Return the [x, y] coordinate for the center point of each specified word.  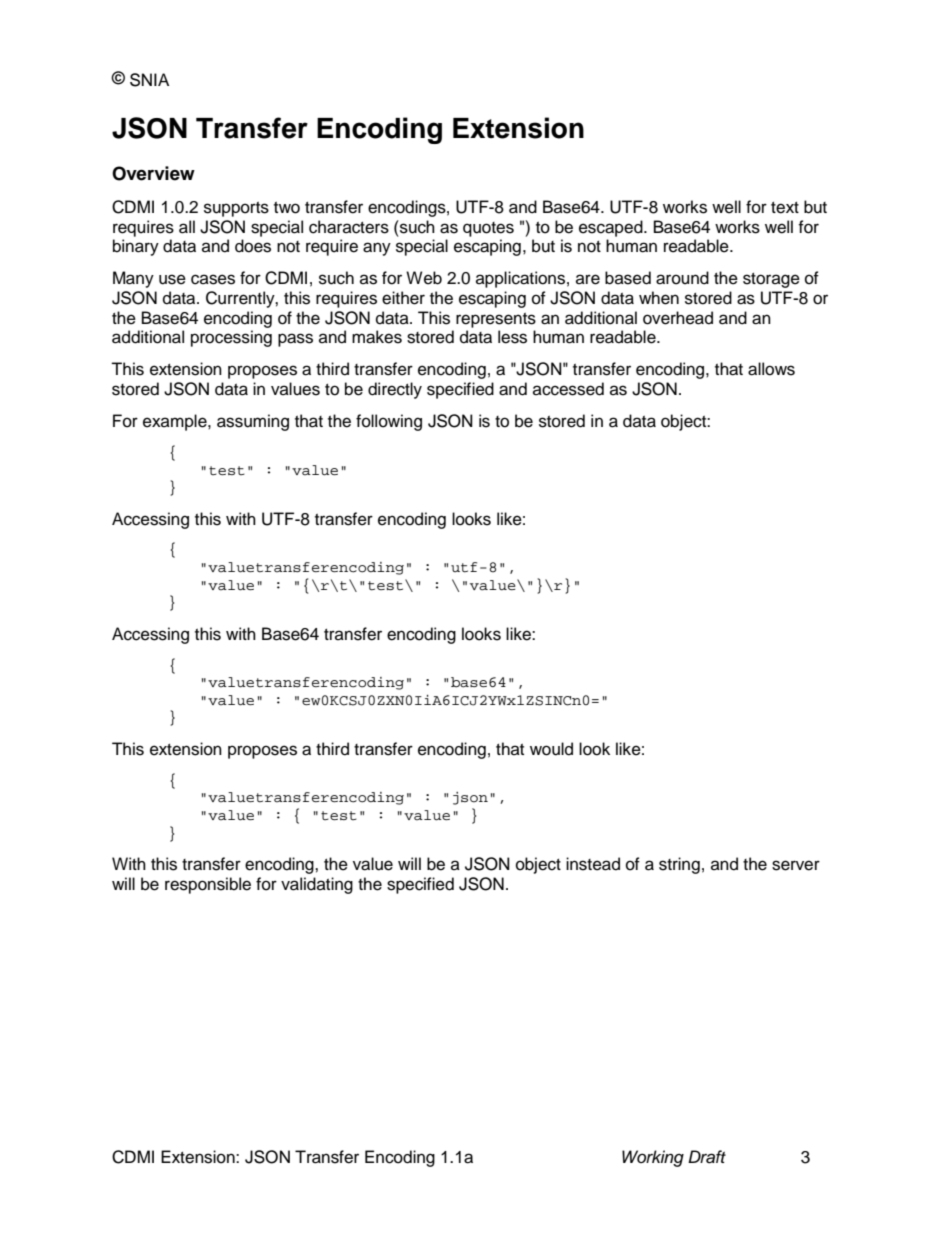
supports [236, 209]
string [679, 865]
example [176, 422]
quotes [488, 229]
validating [317, 885]
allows [771, 369]
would [551, 749]
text [785, 208]
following [389, 422]
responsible [208, 885]
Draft [707, 1157]
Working [653, 1158]
